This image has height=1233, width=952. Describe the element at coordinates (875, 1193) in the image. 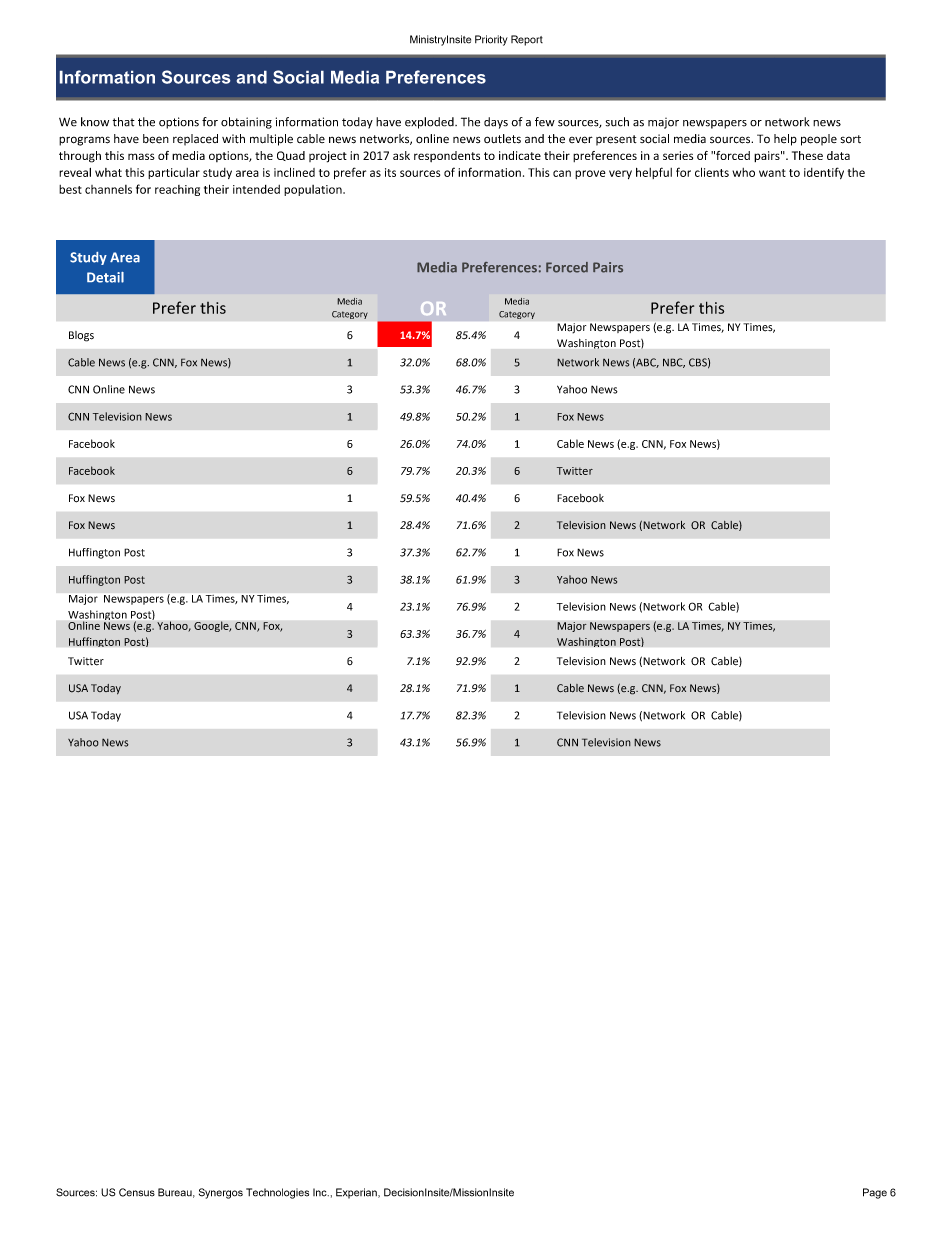

I see `Page` at that location.
